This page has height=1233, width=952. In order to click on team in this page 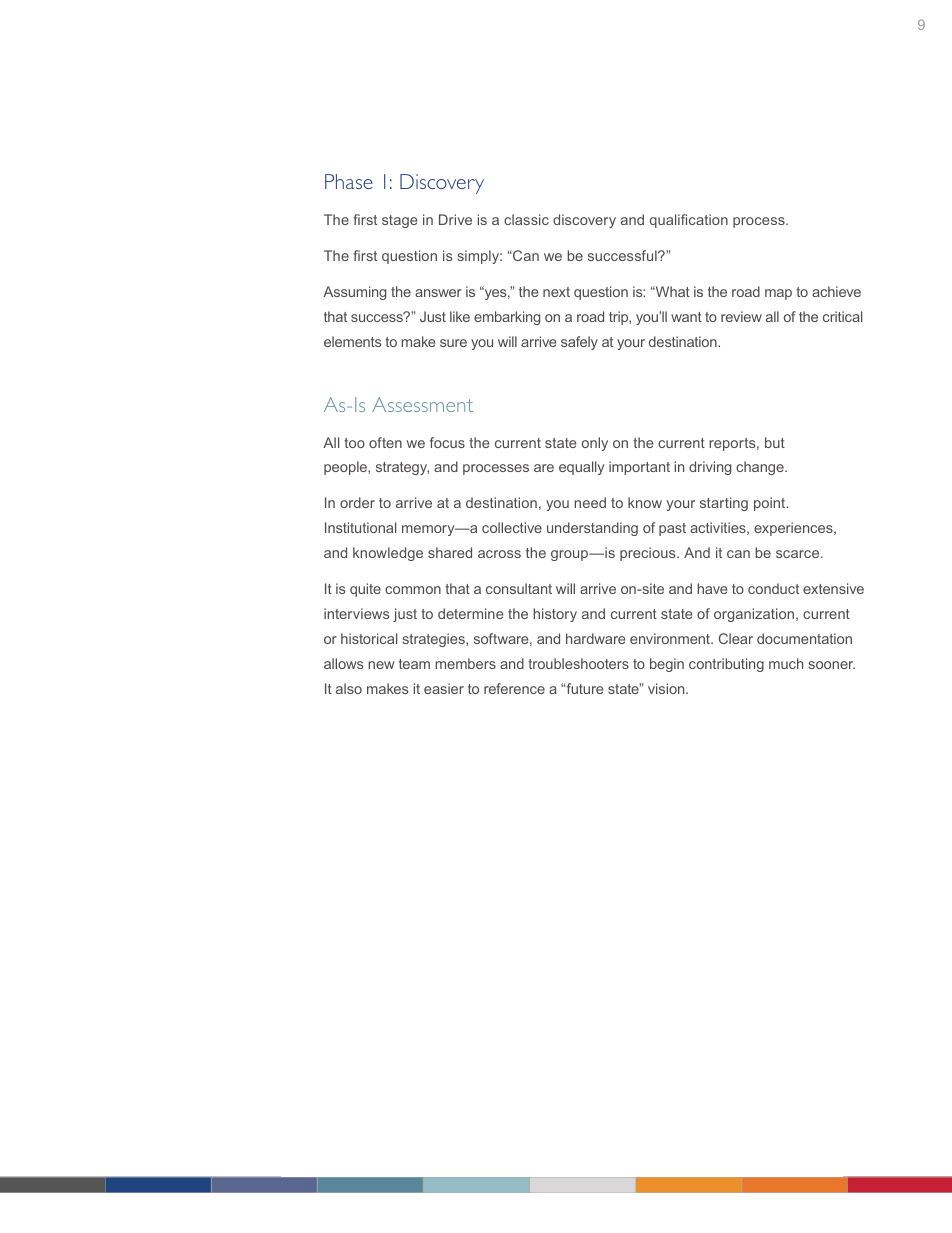, I will do `click(414, 664)`.
